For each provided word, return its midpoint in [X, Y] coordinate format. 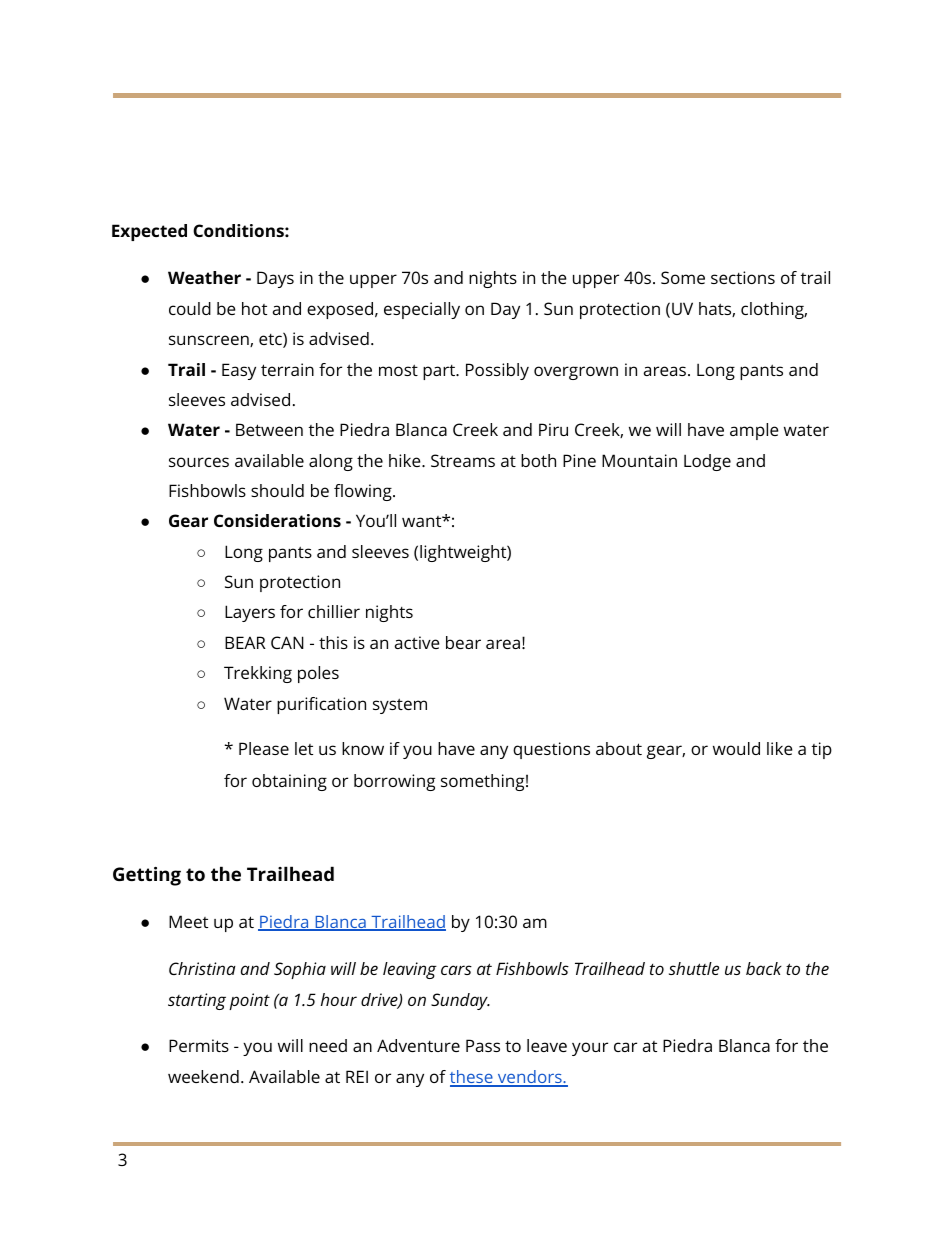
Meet [188, 921]
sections [743, 277]
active [417, 642]
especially [422, 310]
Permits [199, 1045]
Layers [250, 613]
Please [264, 748]
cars [456, 970]
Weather [204, 277]
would [736, 748]
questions [551, 750]
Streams [463, 460]
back [764, 968]
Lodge [707, 462]
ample [754, 431]
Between [269, 429]
